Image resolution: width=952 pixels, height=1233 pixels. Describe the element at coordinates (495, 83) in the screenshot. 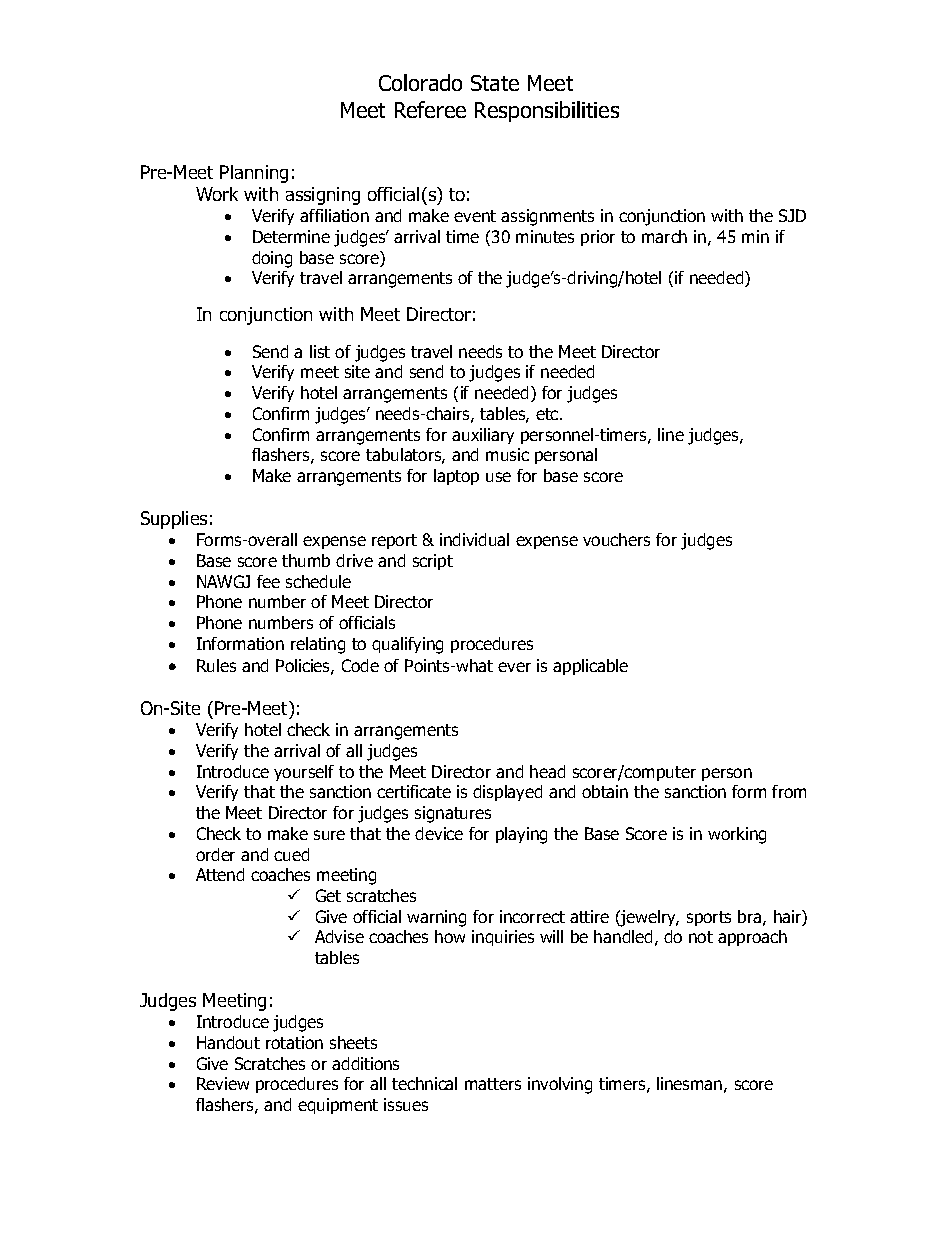

I see `State` at that location.
